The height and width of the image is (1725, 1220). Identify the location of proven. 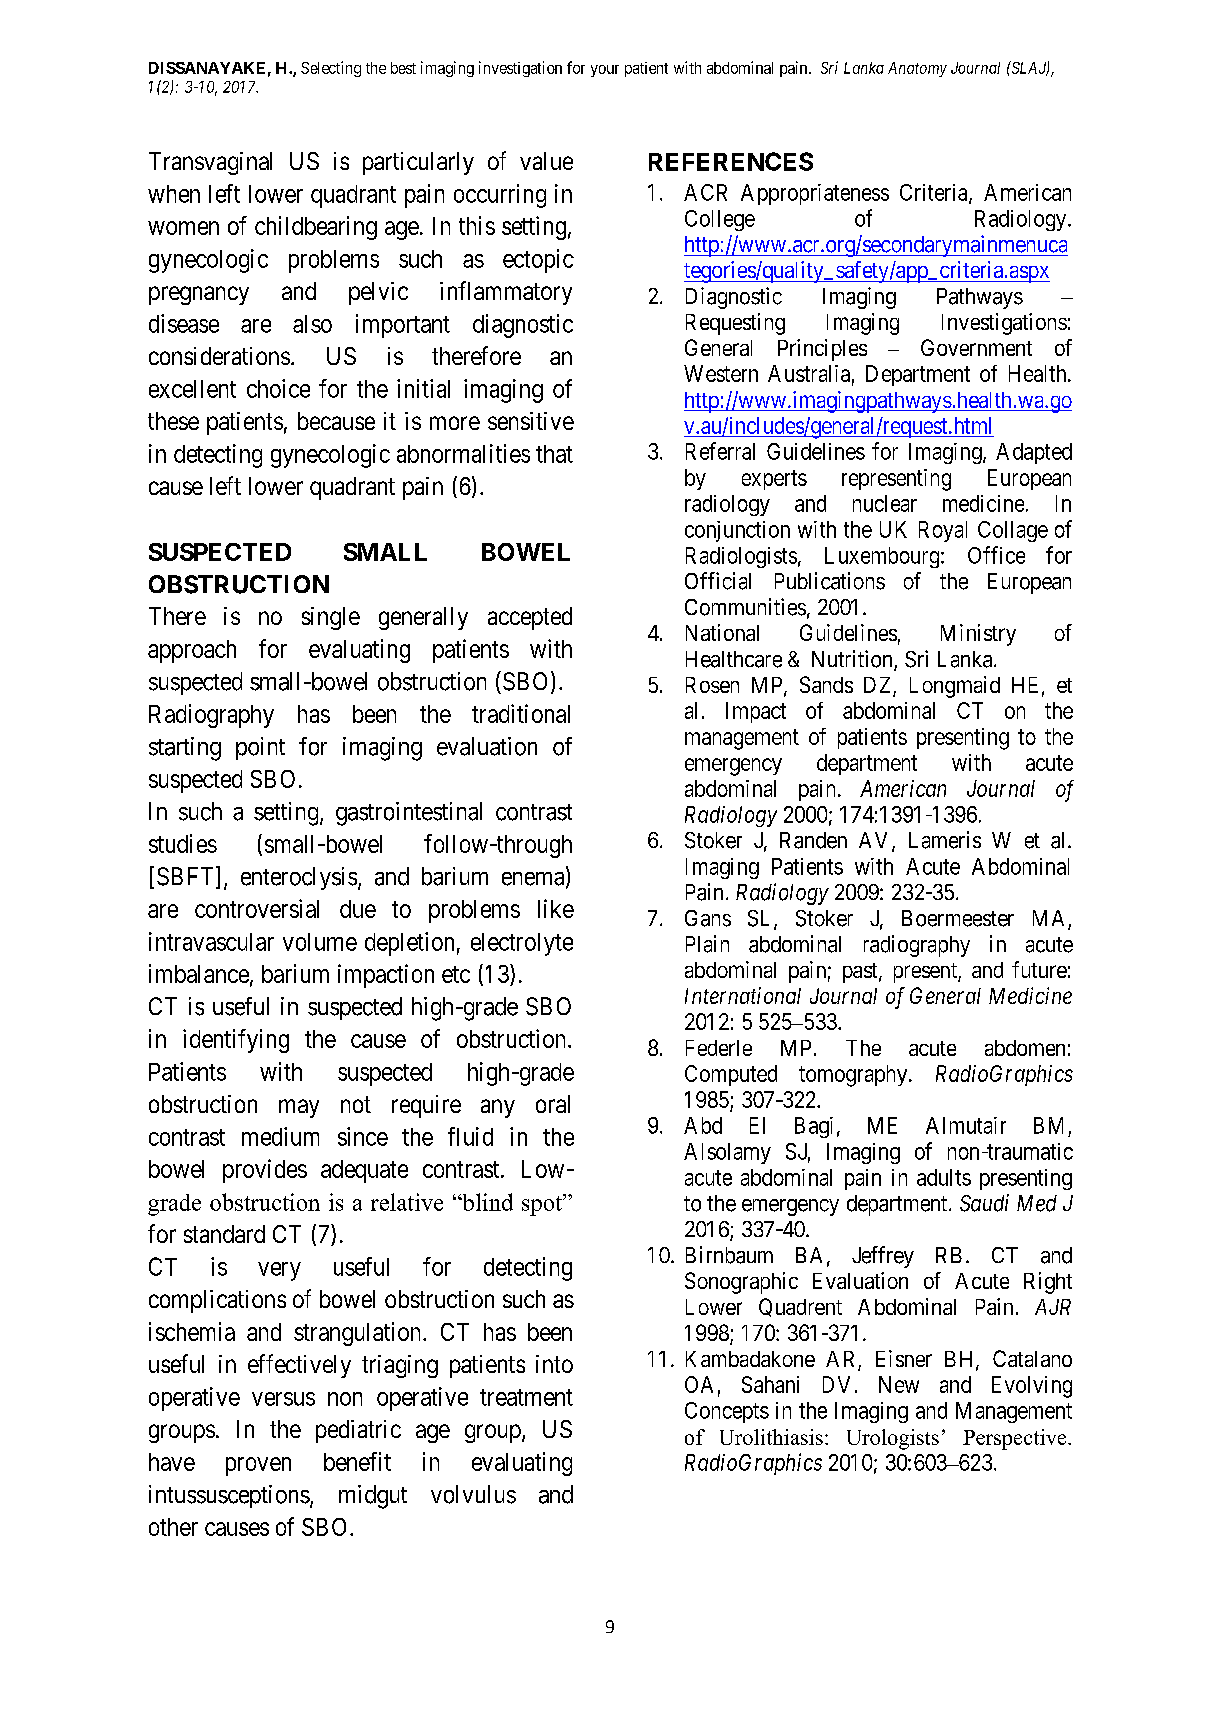
(258, 1466).
